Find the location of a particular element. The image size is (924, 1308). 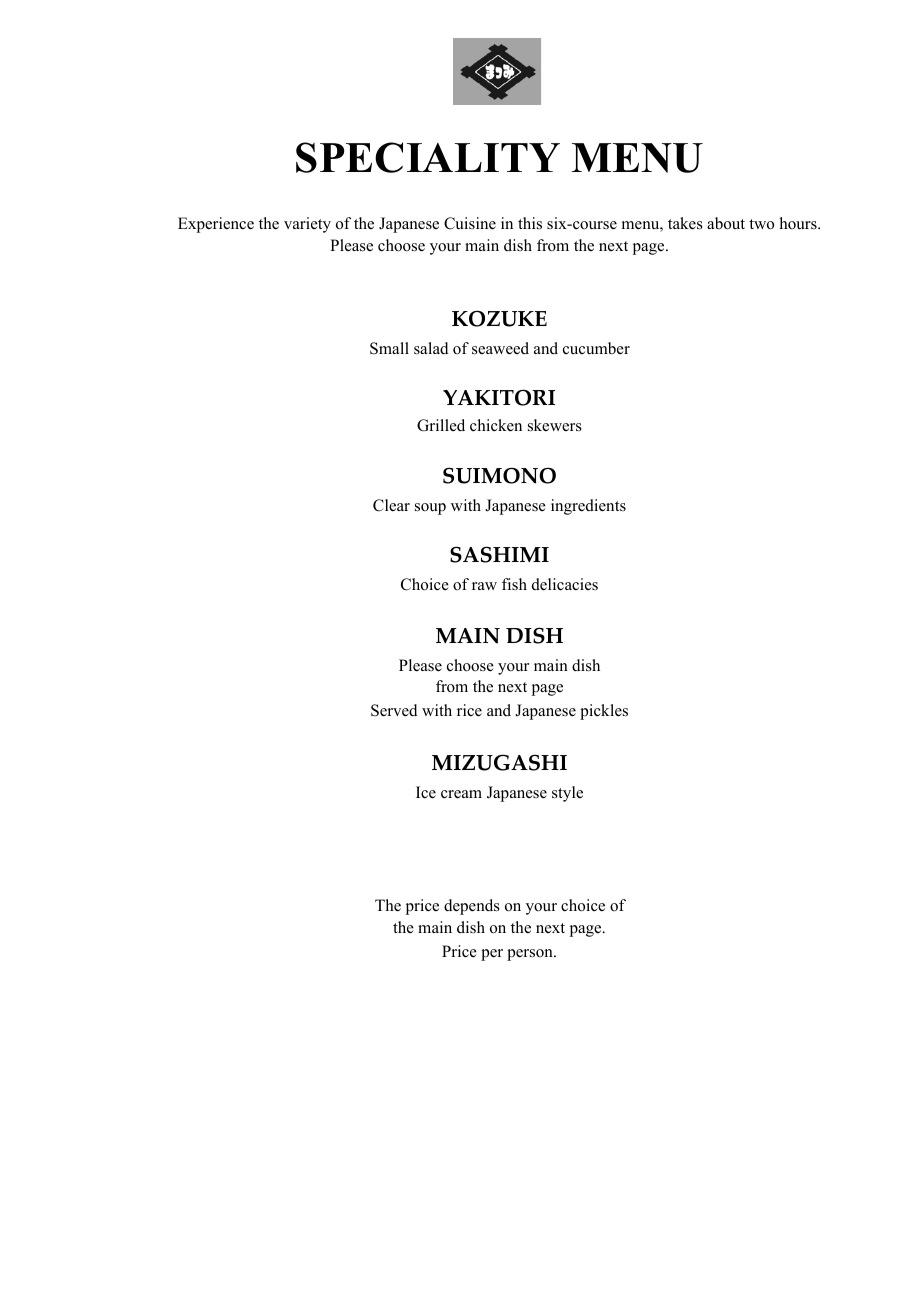

about is located at coordinates (726, 223).
